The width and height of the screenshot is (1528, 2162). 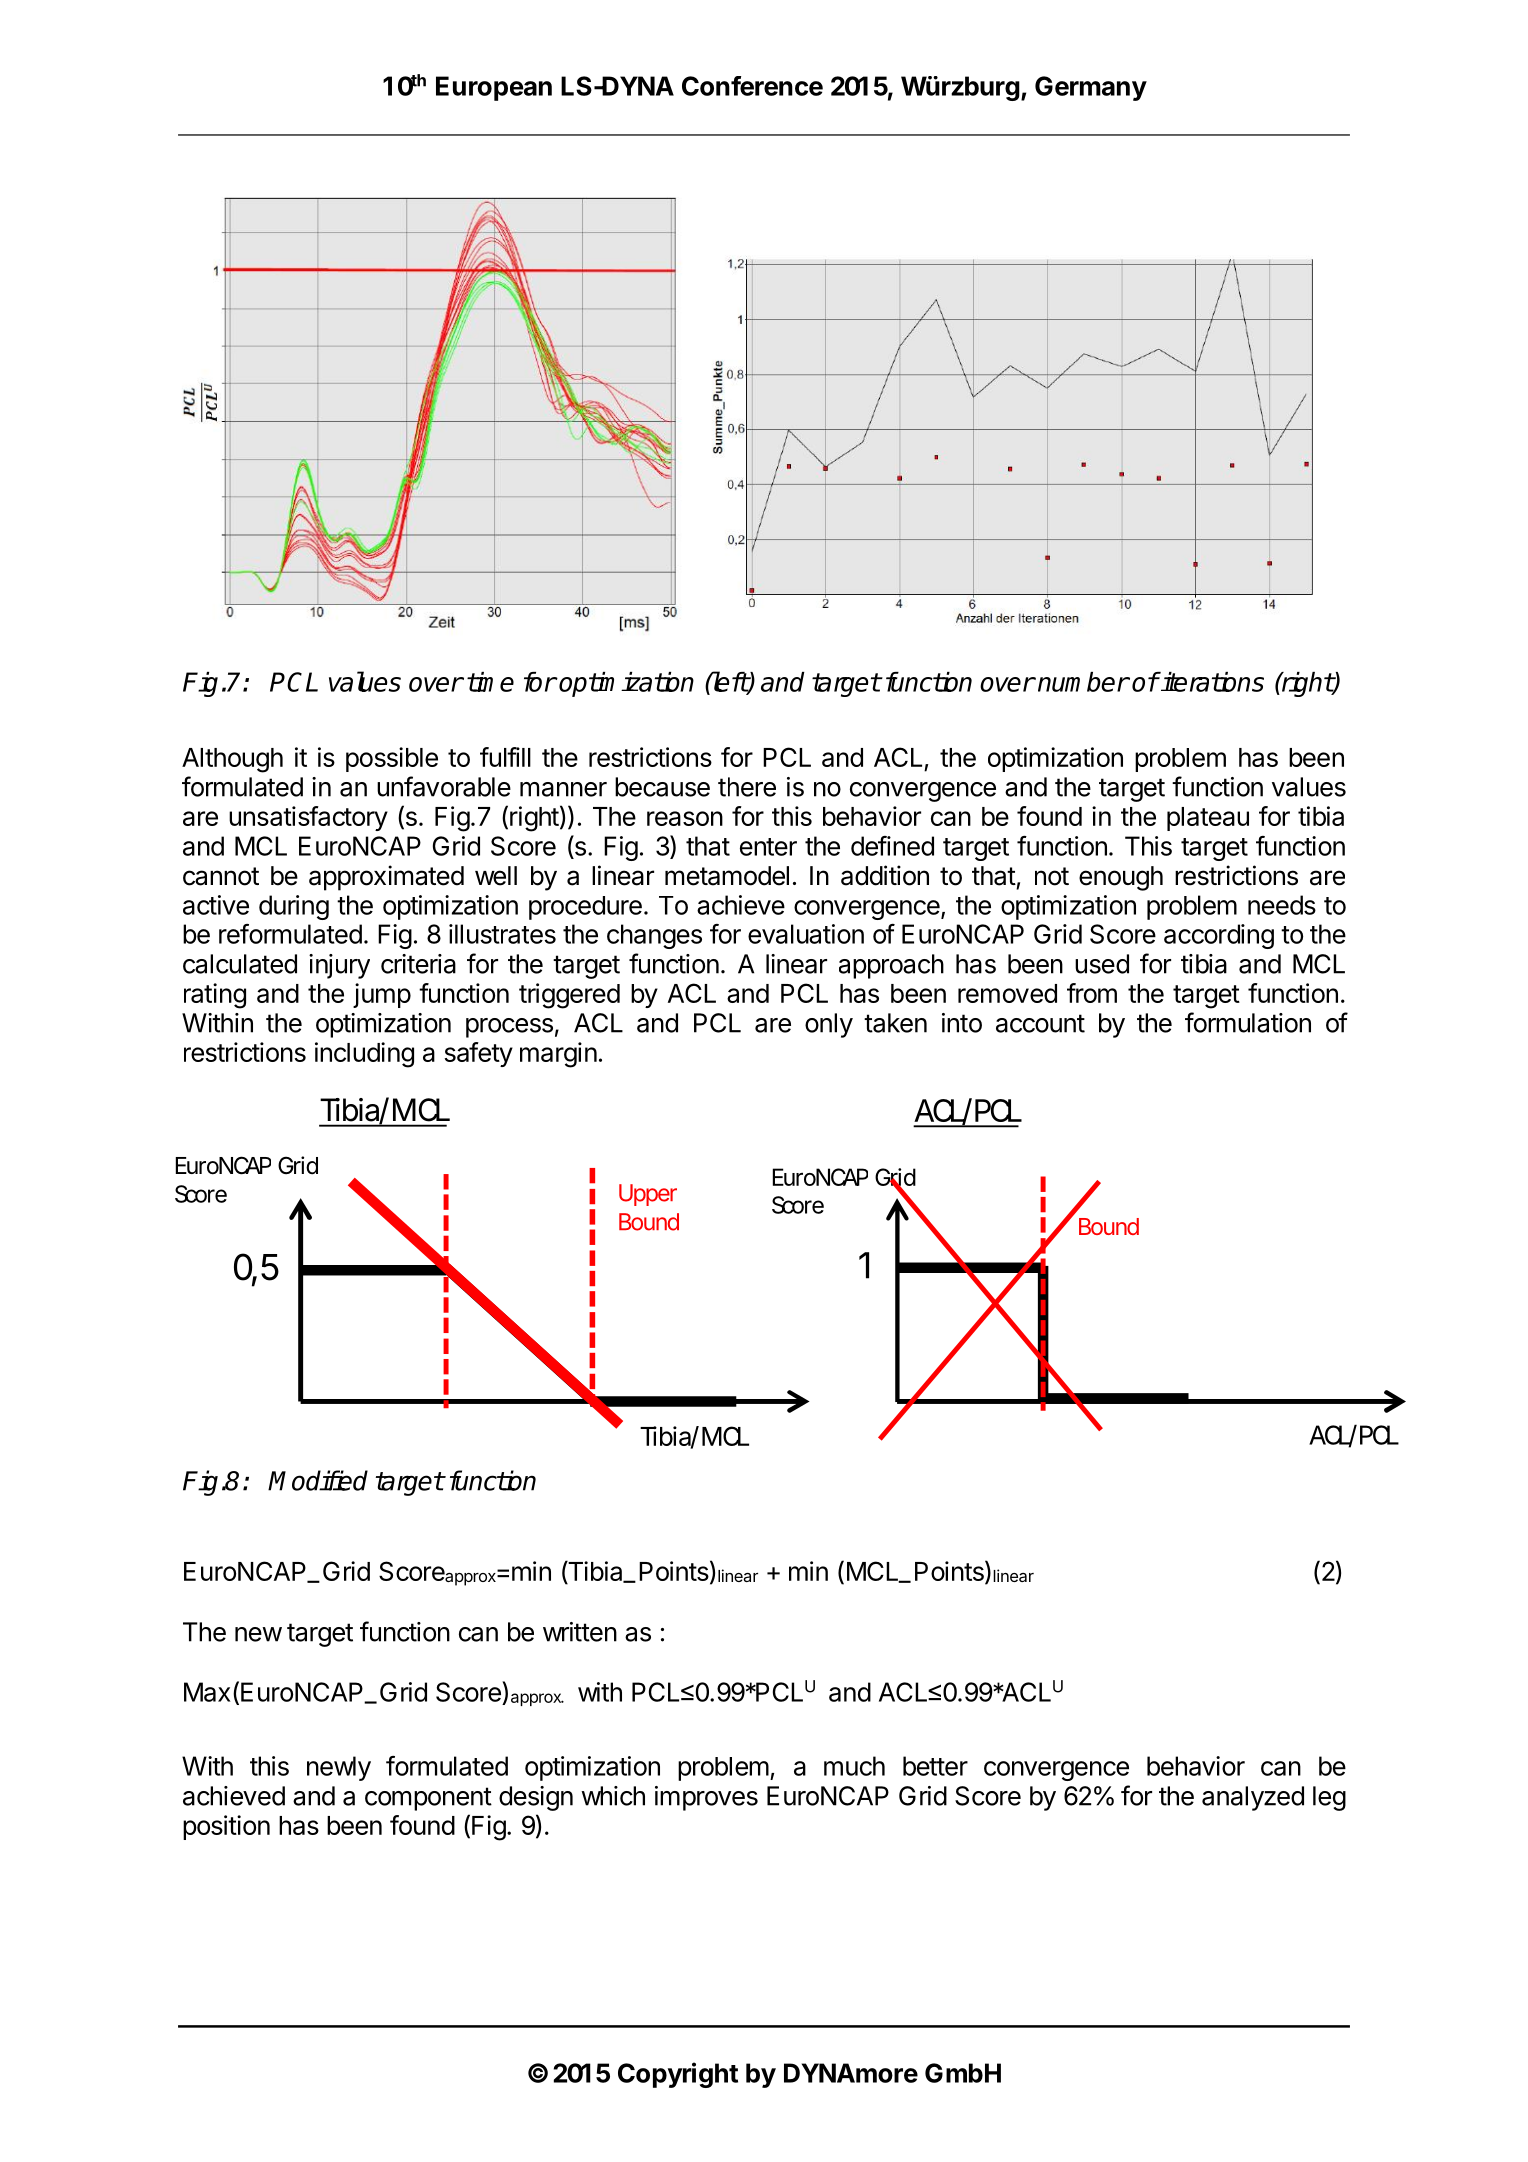 What do you see at coordinates (339, 1768) in the screenshot?
I see `newly` at bounding box center [339, 1768].
